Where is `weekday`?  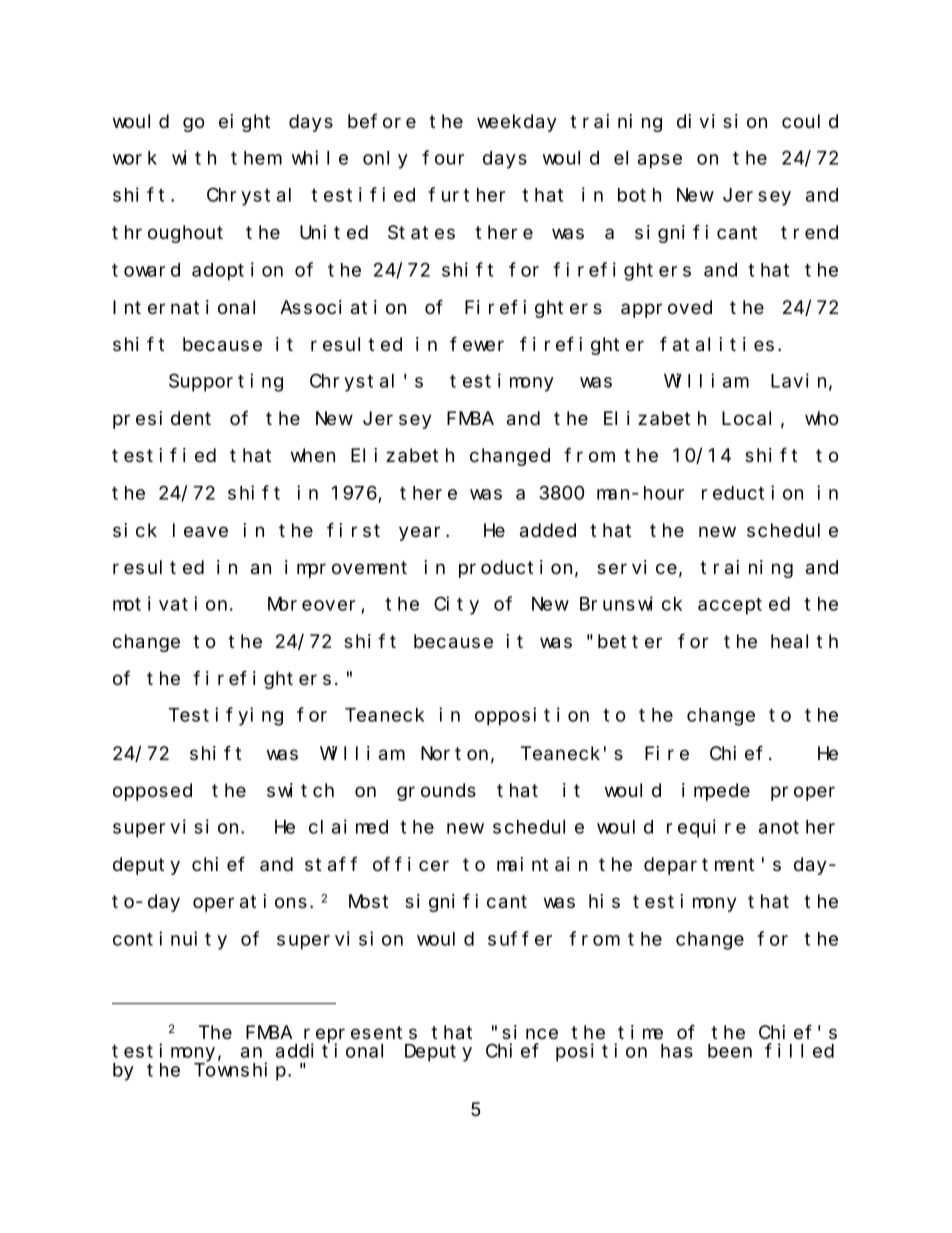 weekday is located at coordinates (517, 123).
